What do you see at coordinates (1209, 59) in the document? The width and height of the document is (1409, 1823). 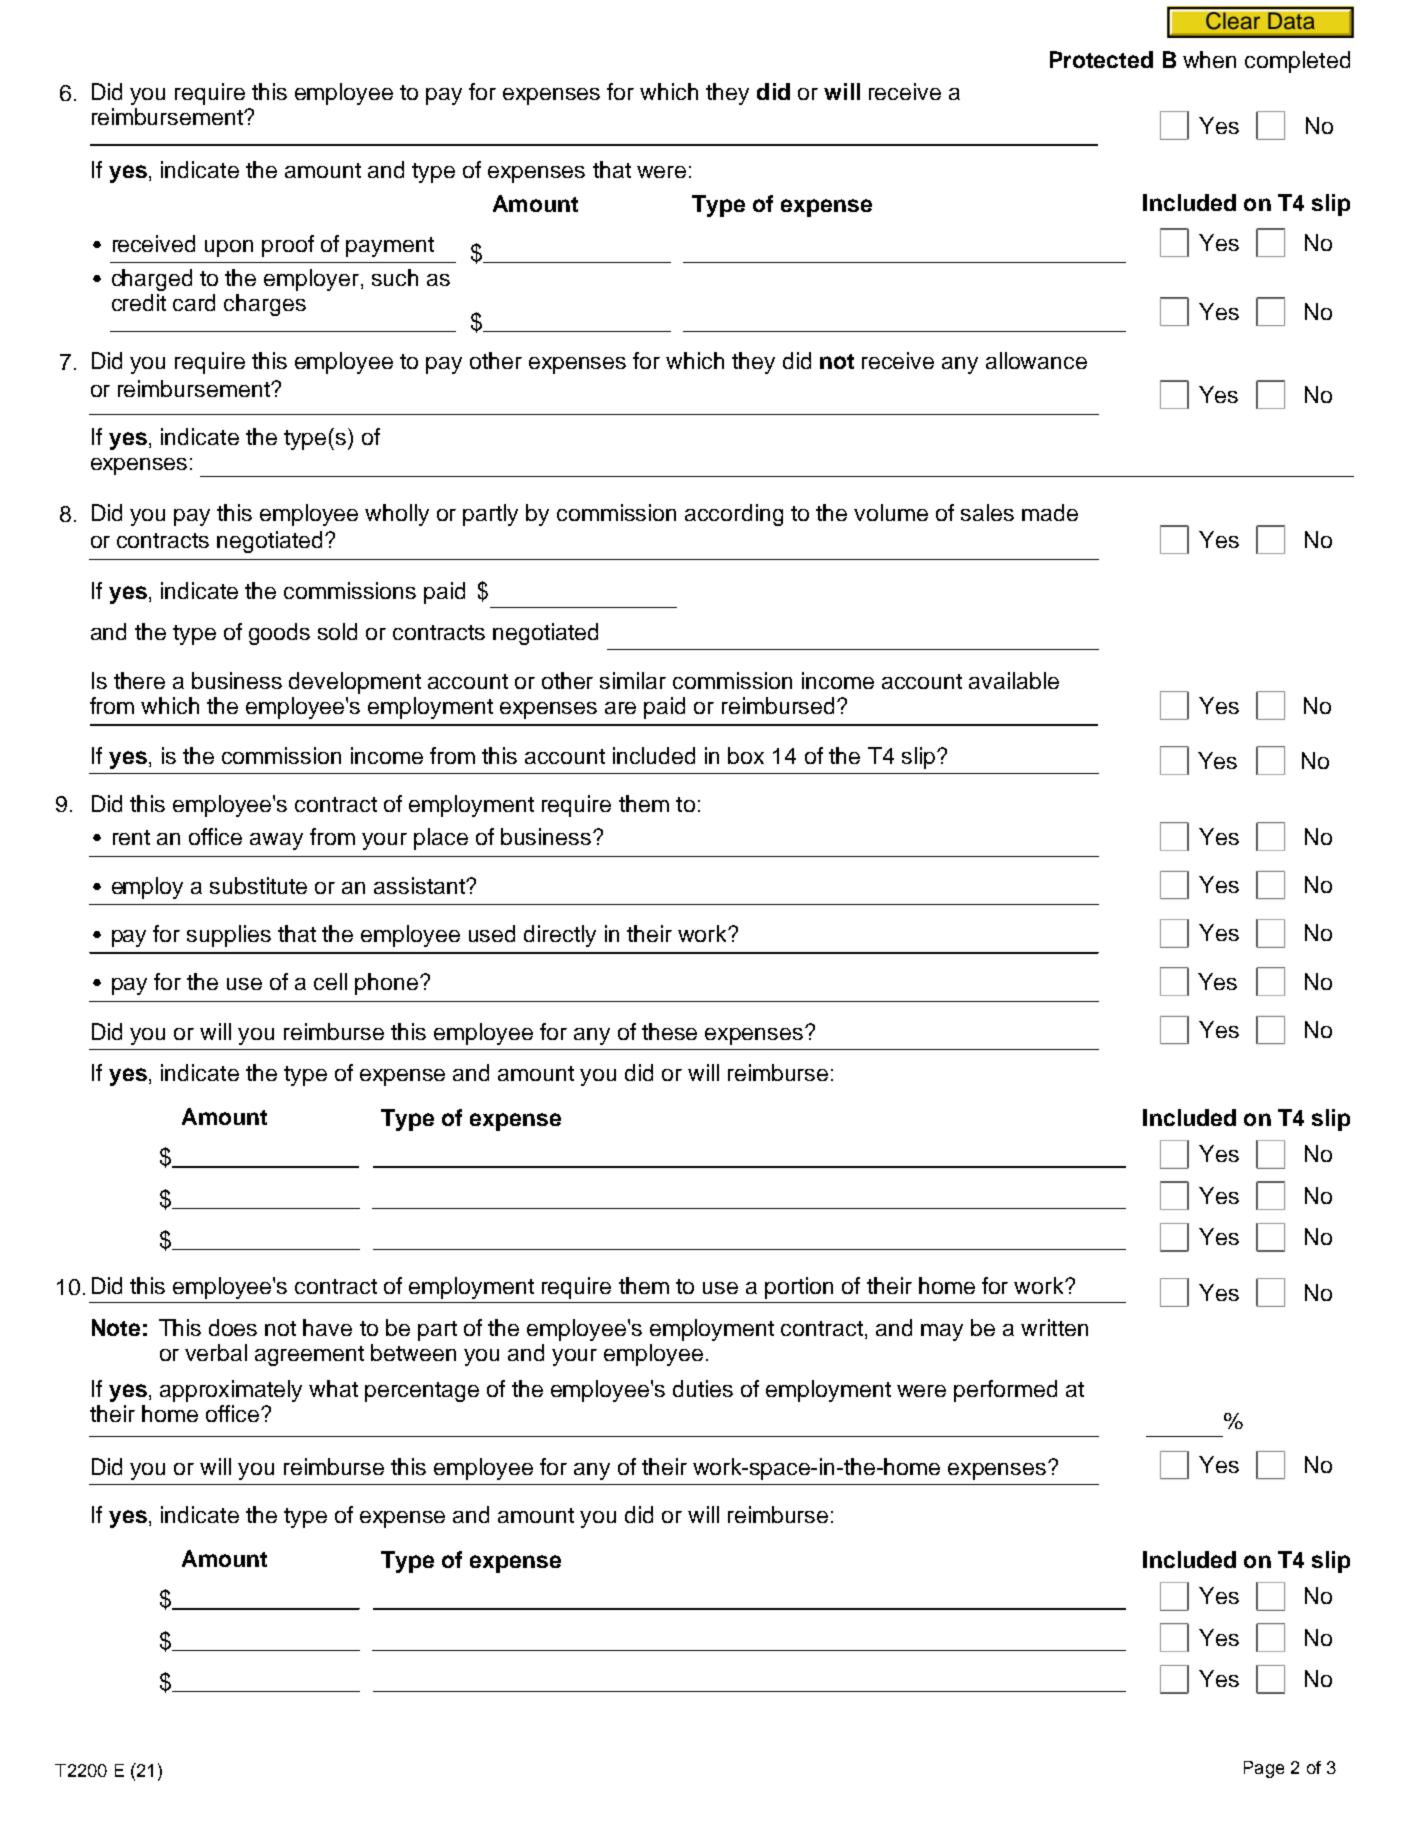 I see `when` at bounding box center [1209, 59].
